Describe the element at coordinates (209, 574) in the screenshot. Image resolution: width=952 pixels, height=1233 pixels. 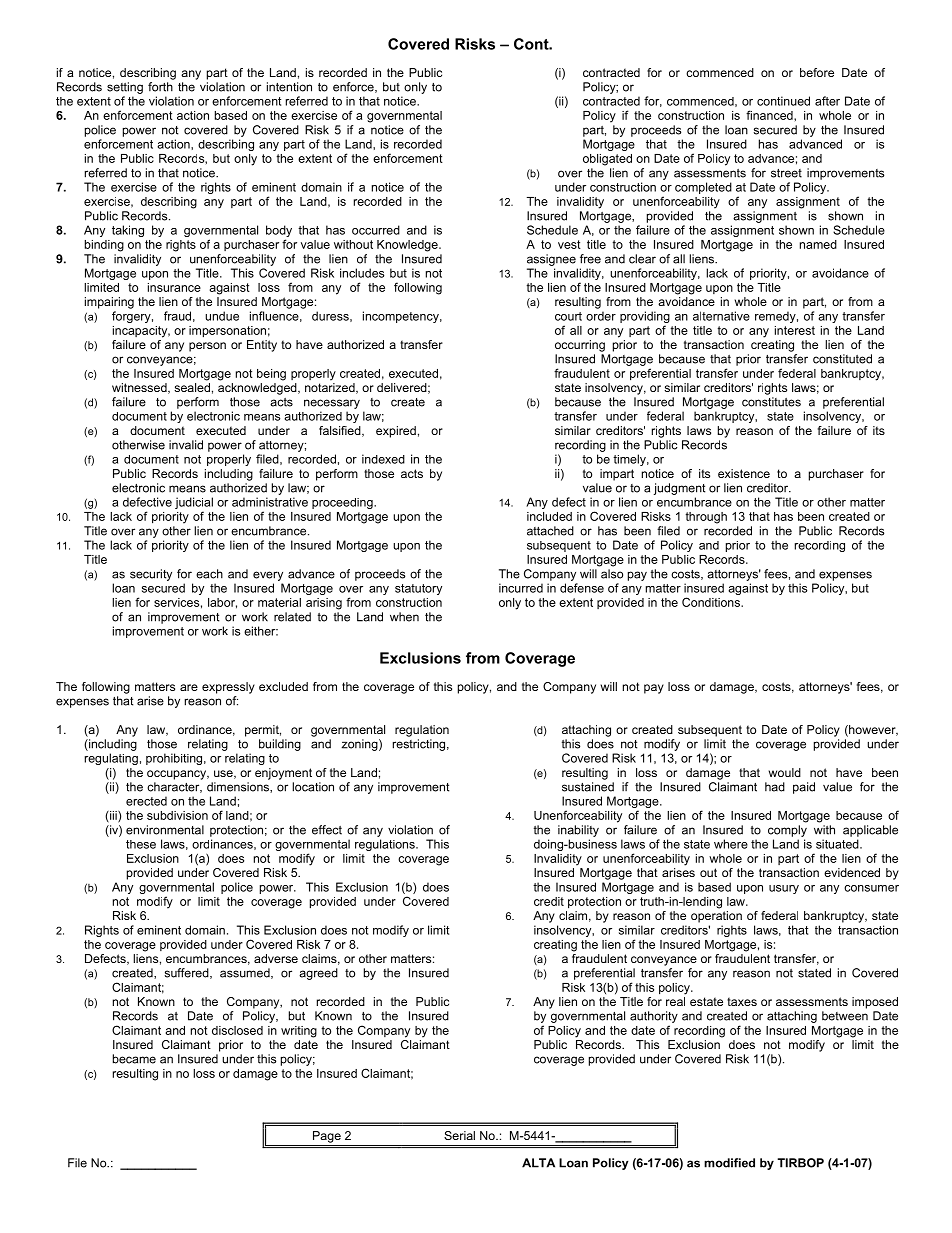
I see `each` at that location.
